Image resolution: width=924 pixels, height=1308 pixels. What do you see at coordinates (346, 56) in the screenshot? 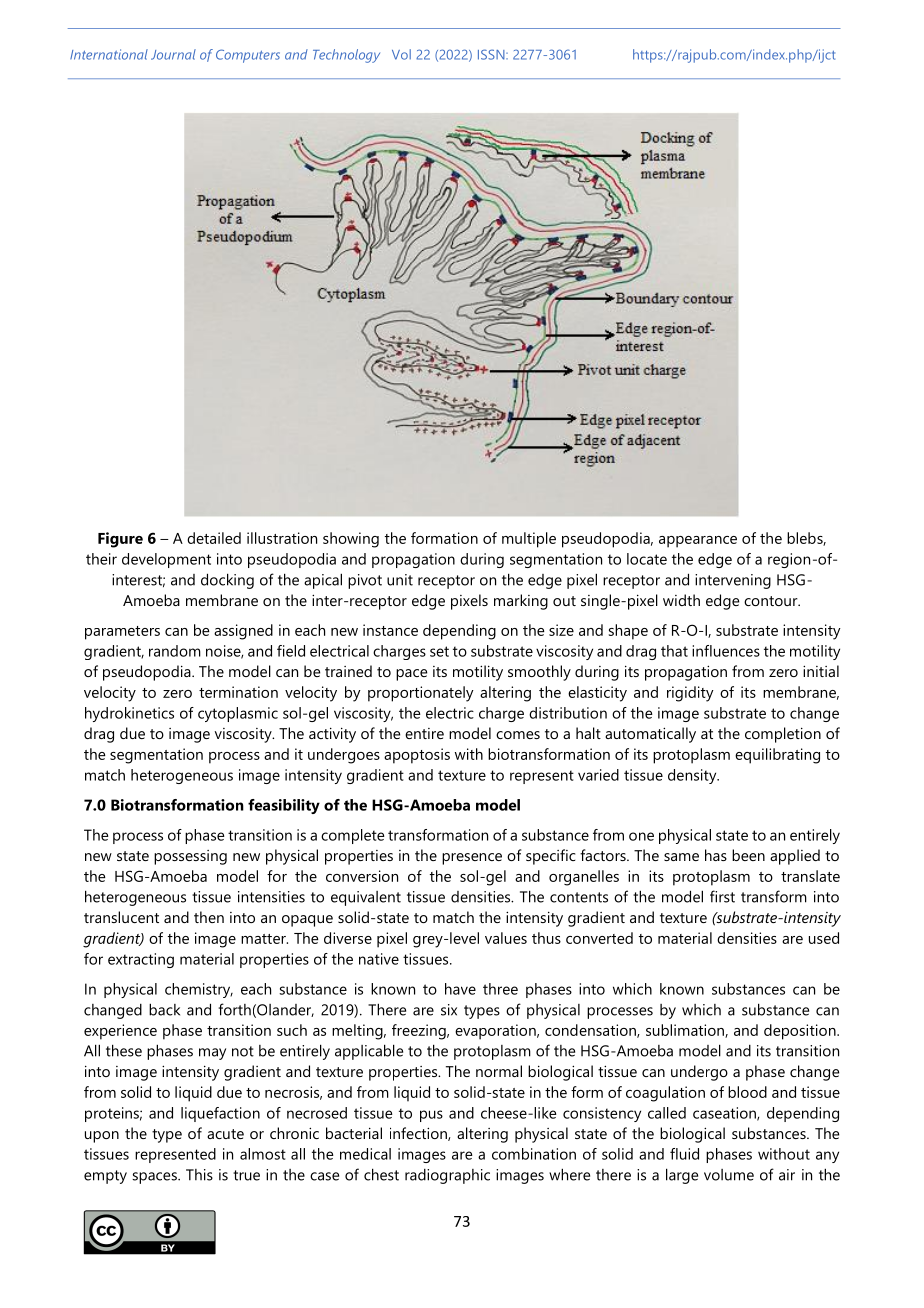
I see `Technology` at bounding box center [346, 56].
